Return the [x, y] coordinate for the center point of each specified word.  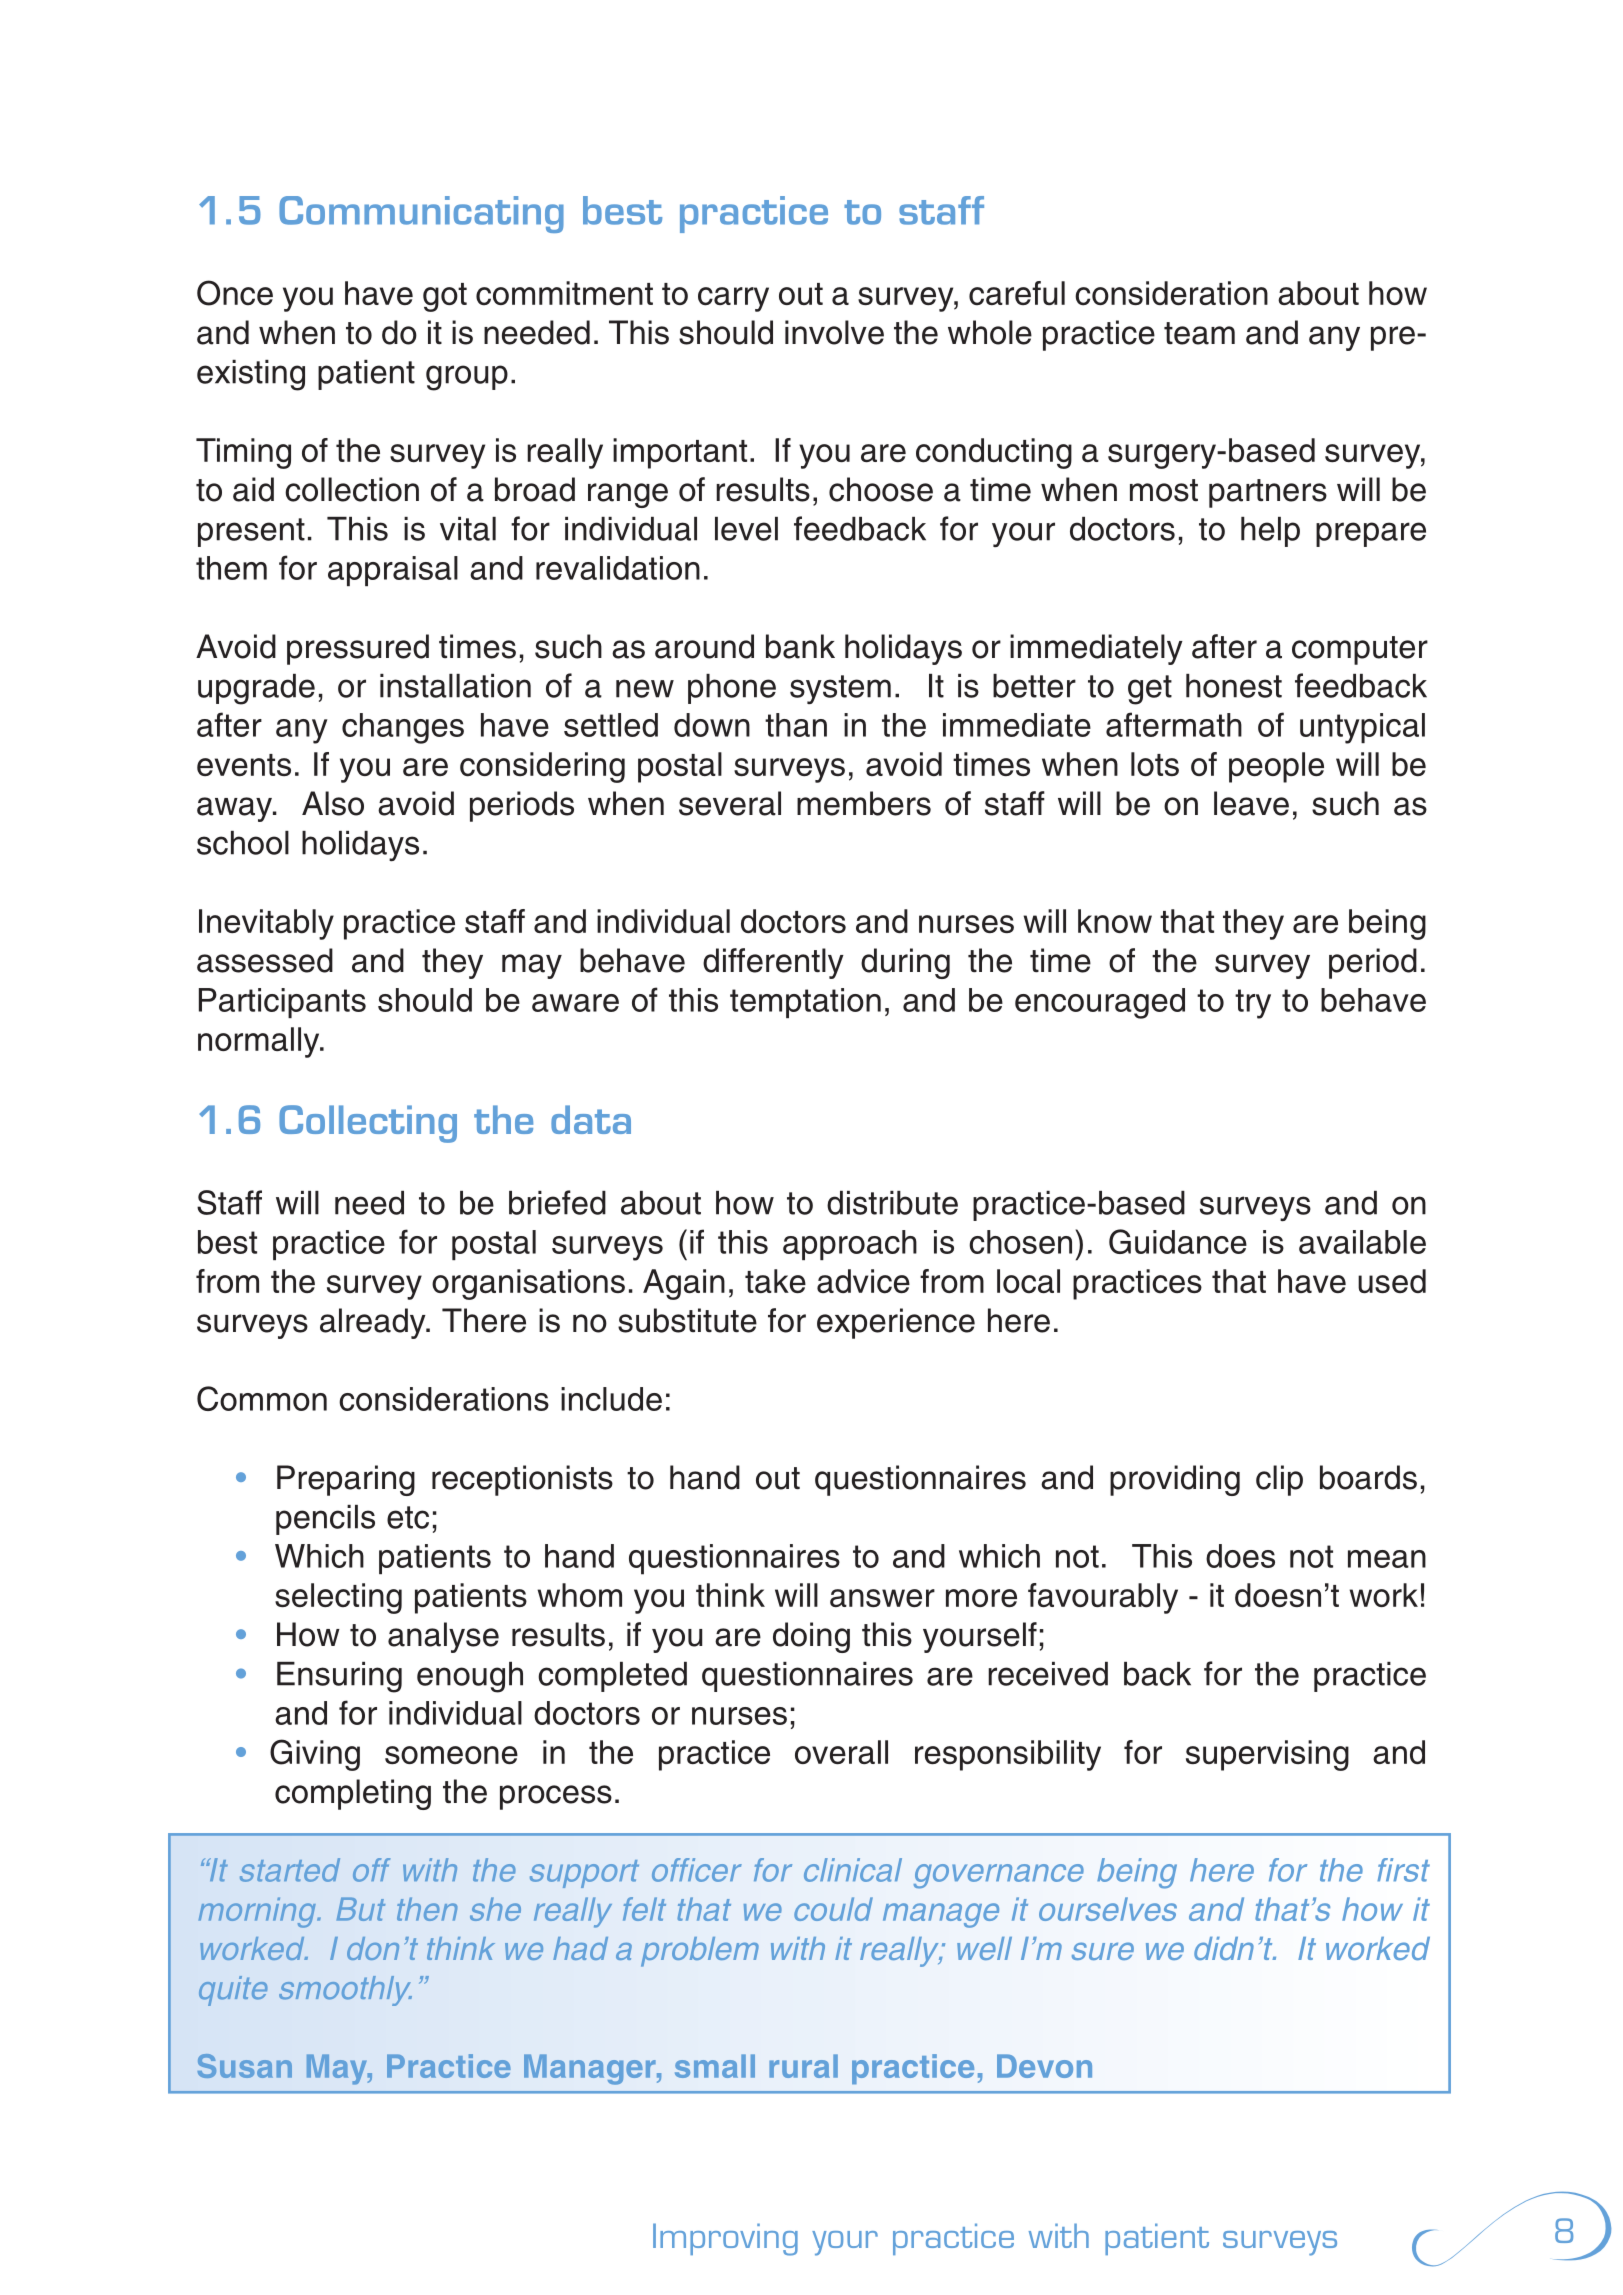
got [445, 297]
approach [850, 1245]
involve [834, 332]
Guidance [1178, 1241]
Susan [245, 2066]
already [374, 1323]
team [1199, 333]
